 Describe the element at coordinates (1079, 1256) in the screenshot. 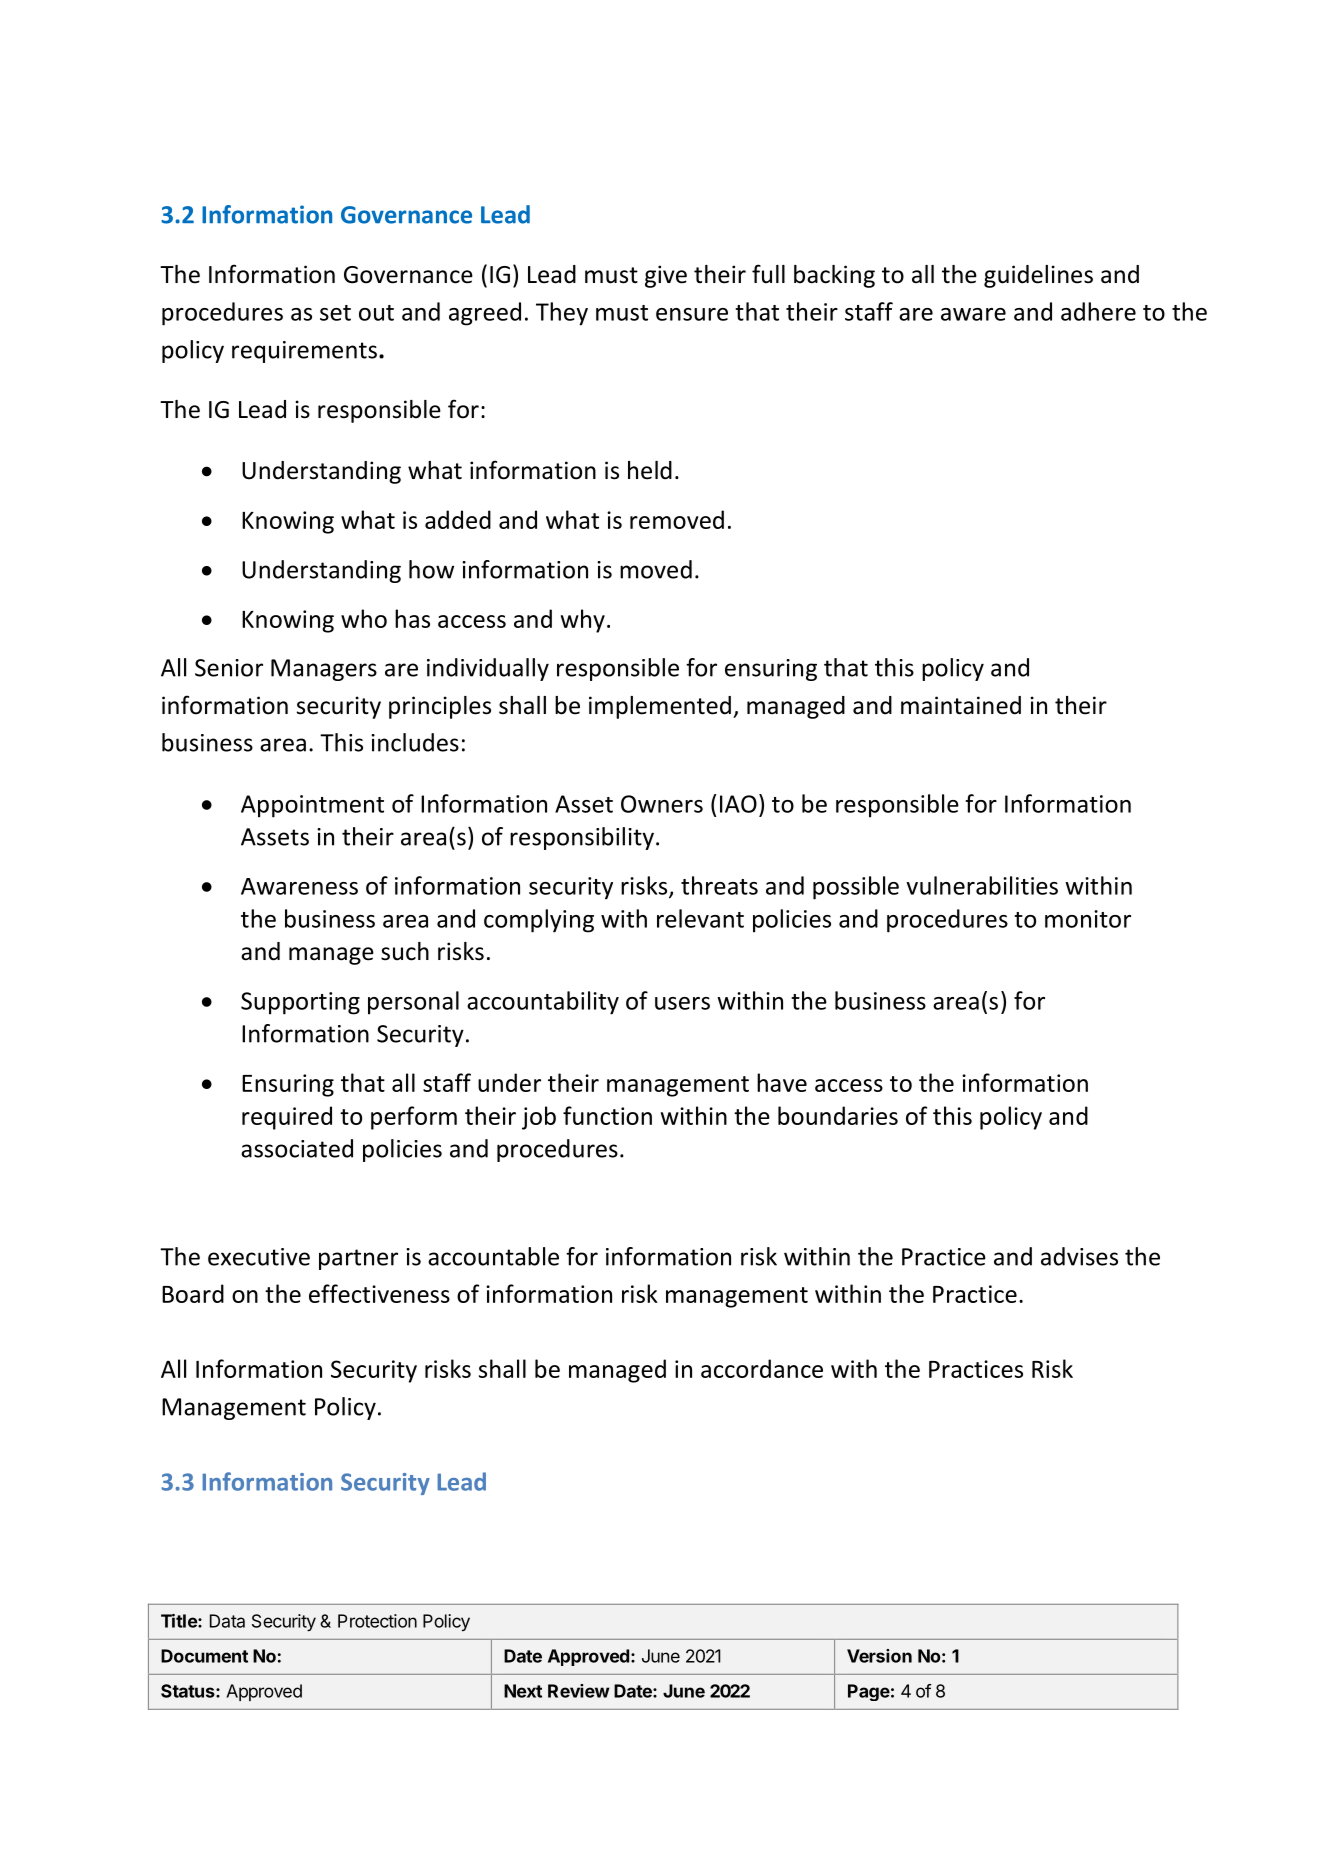

I see `advises` at that location.
